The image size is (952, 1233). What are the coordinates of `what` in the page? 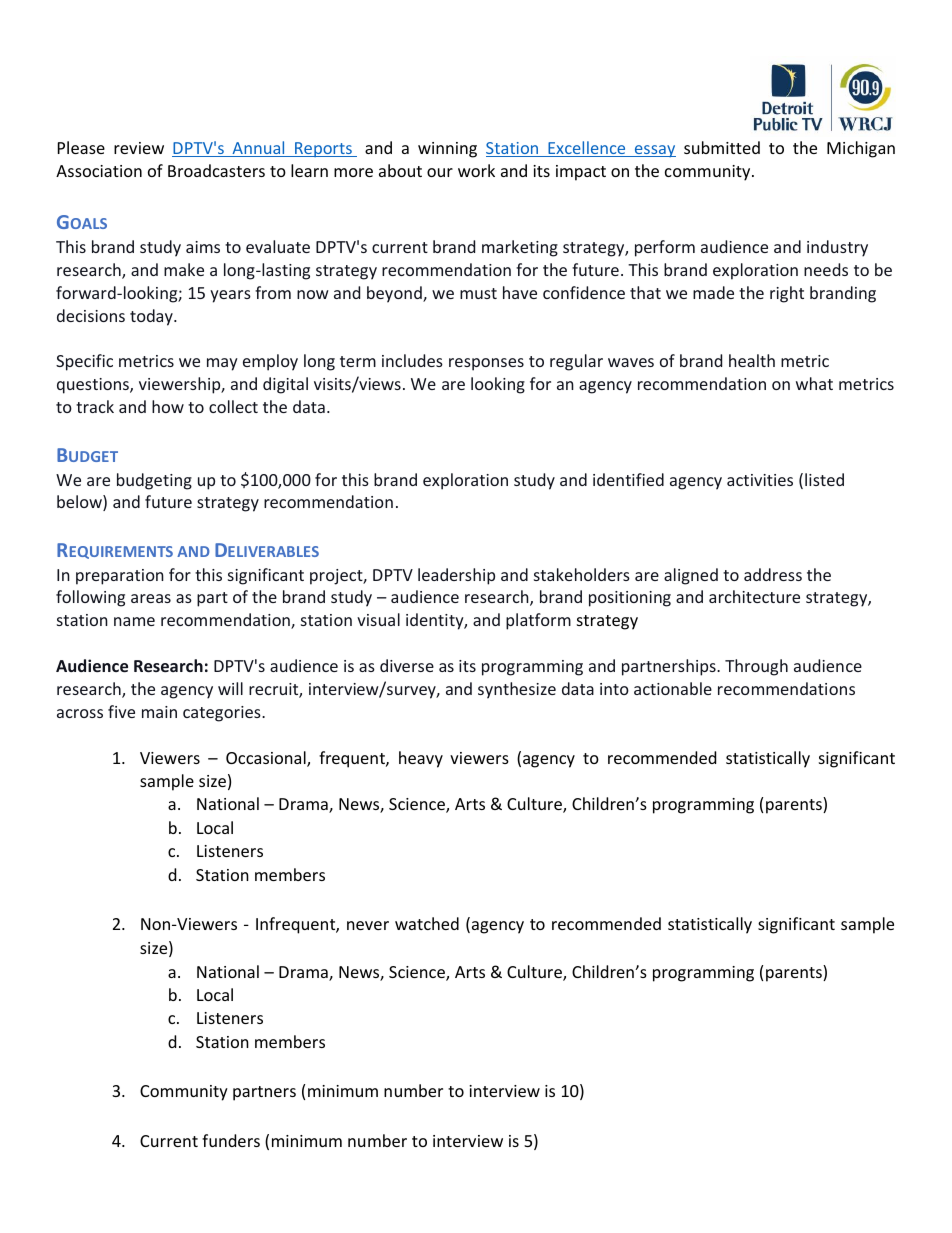 It's located at (814, 383).
